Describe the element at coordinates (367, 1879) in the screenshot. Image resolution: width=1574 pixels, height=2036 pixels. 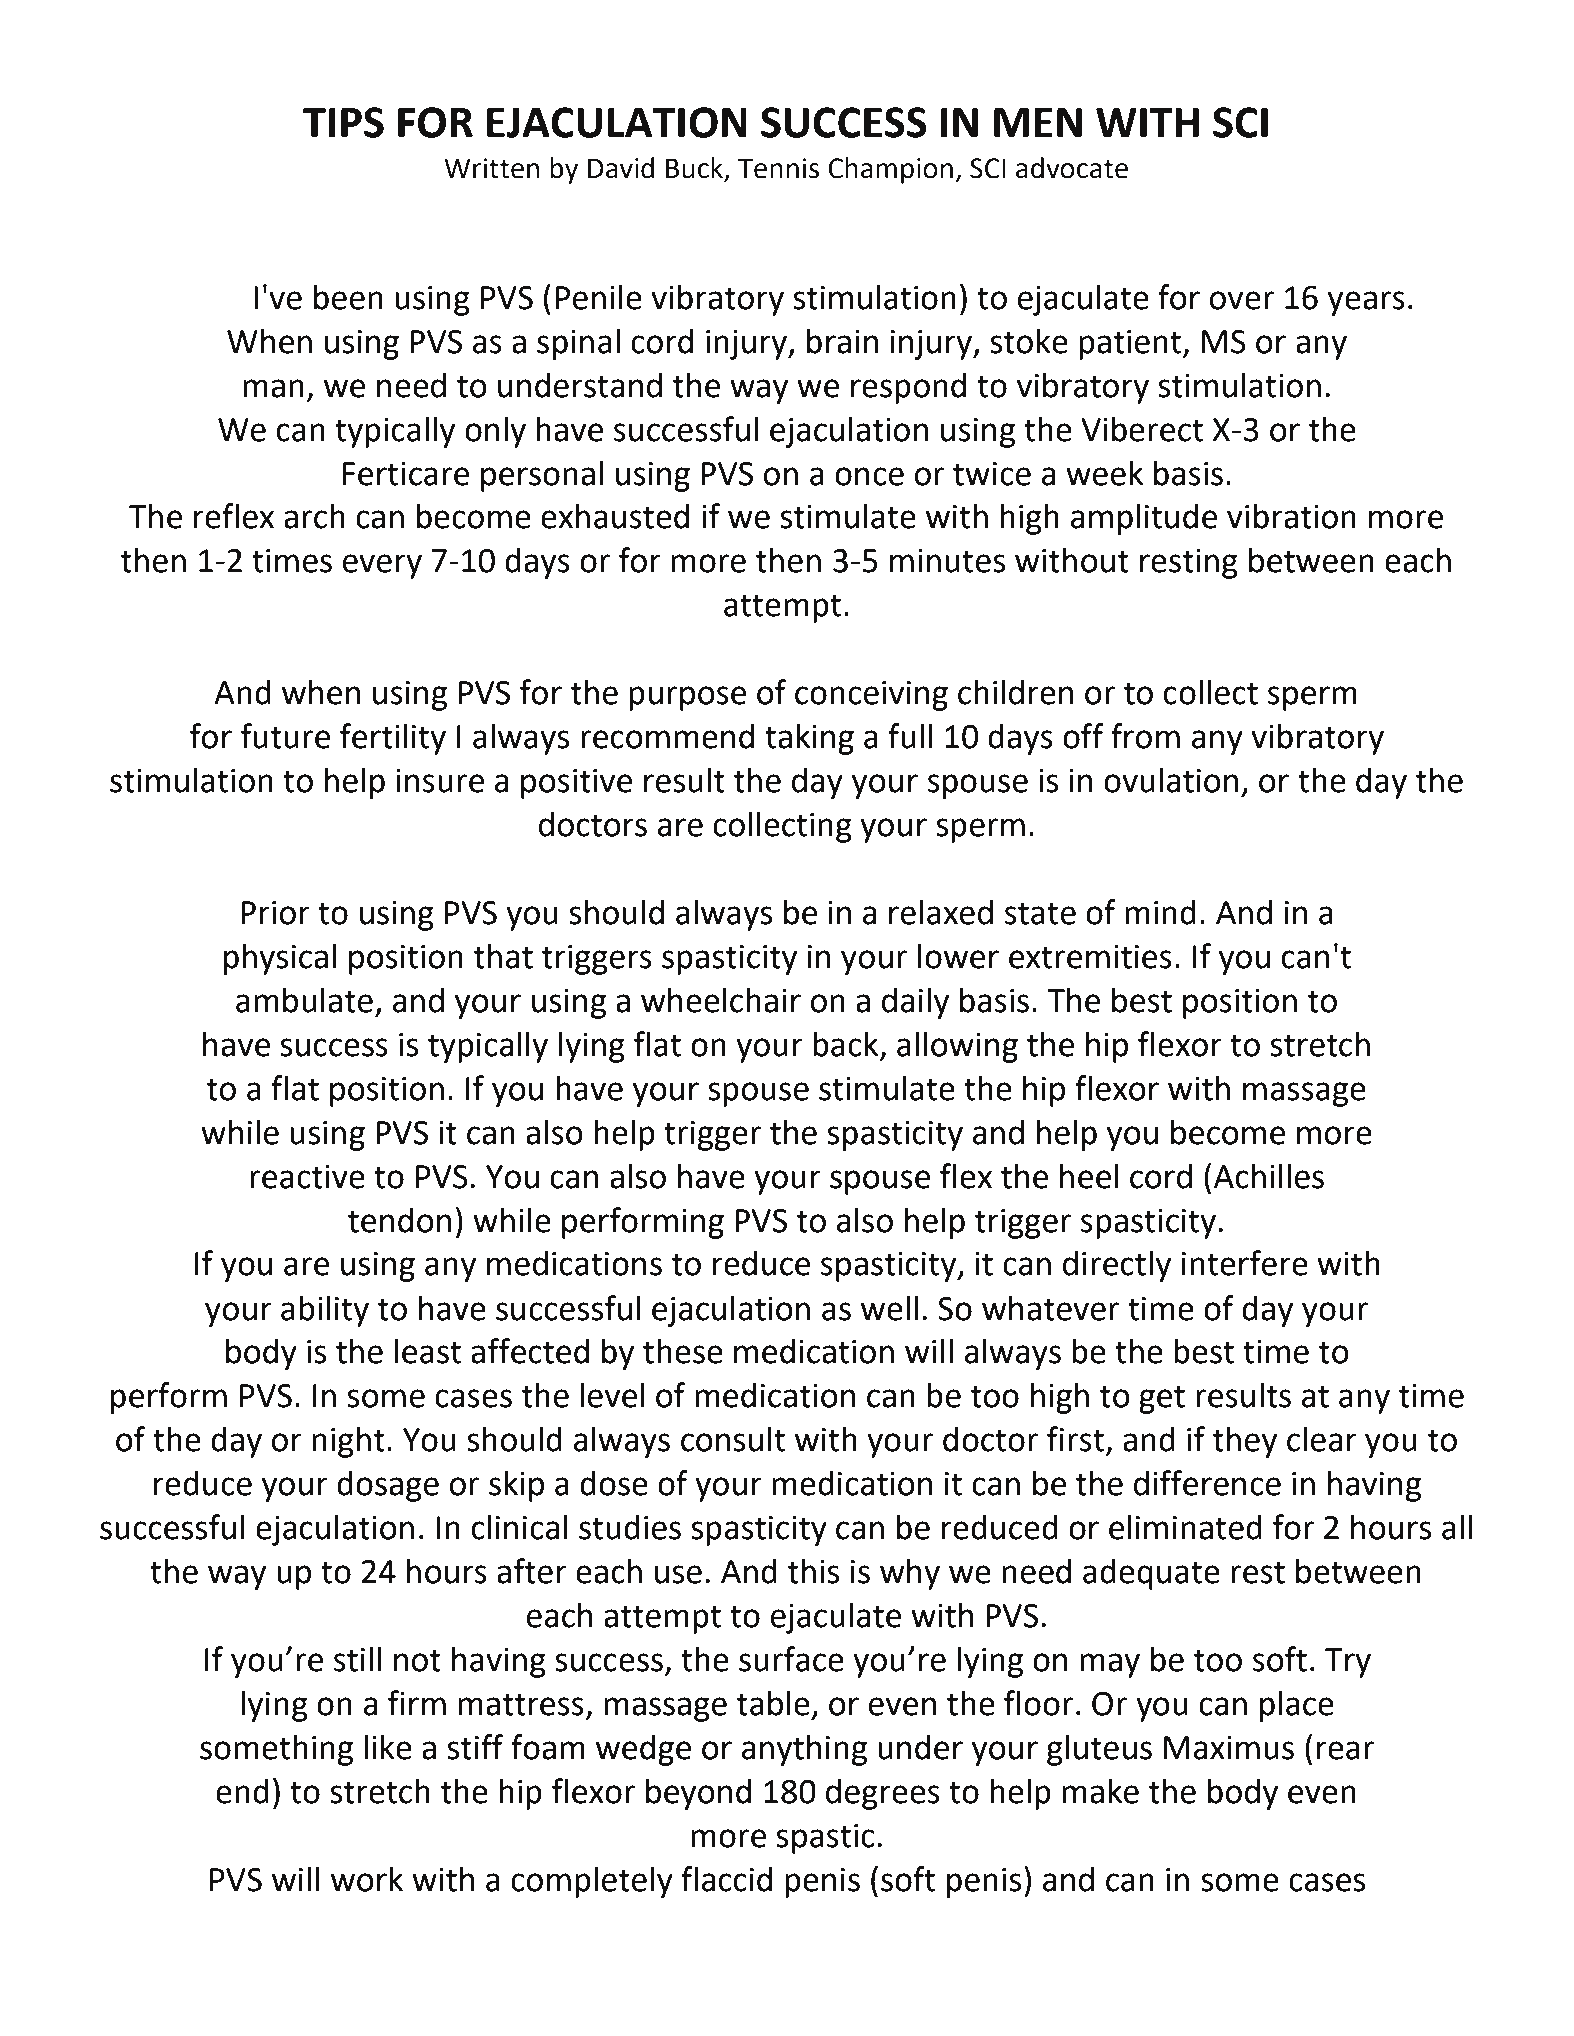
I see `work` at that location.
